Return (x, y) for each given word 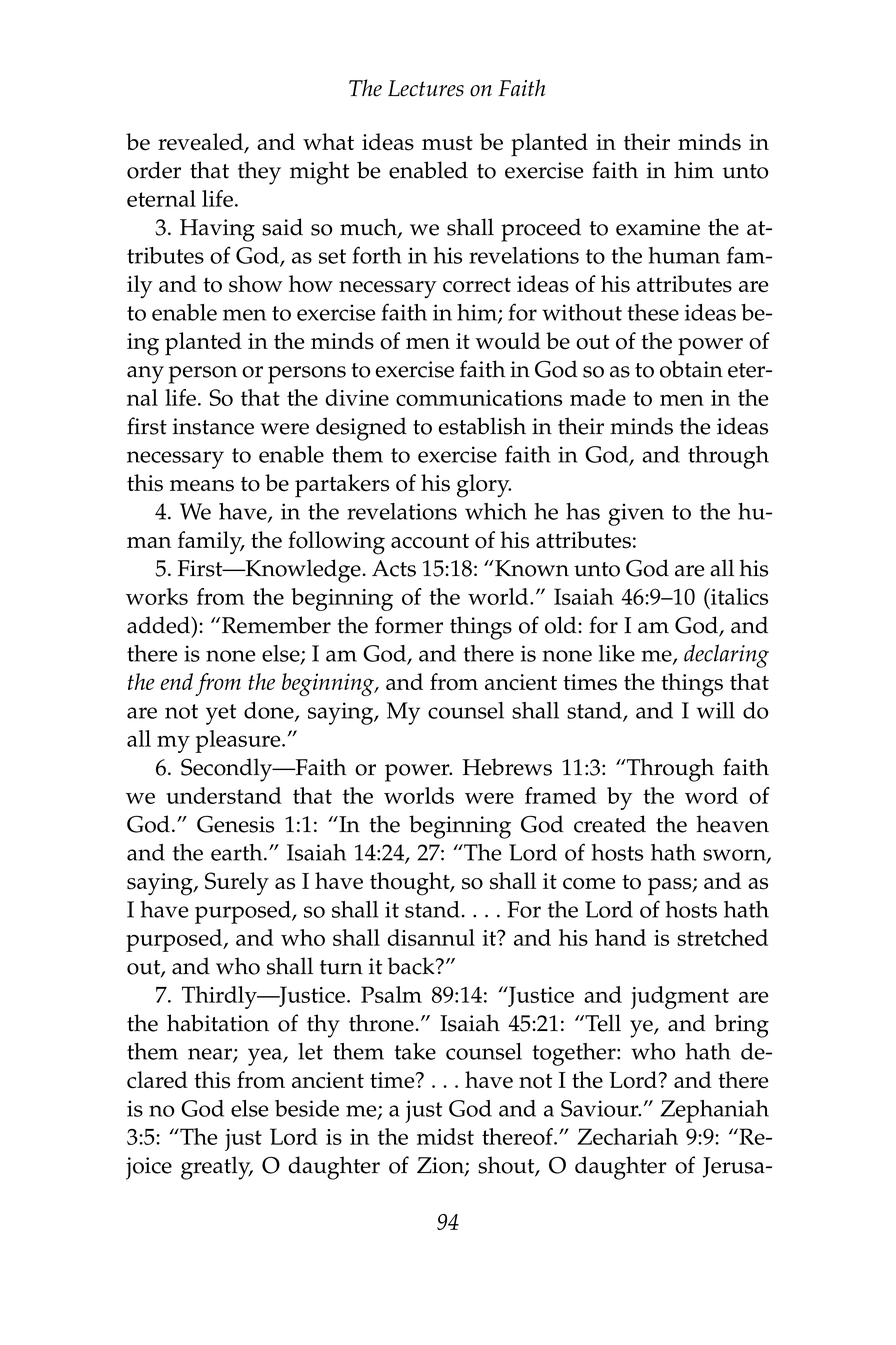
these (653, 312)
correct (477, 285)
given (636, 514)
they (259, 173)
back (412, 966)
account (430, 541)
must (447, 143)
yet (221, 714)
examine (658, 227)
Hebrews (507, 767)
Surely (237, 883)
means (202, 486)
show (256, 284)
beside (307, 1108)
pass (671, 887)
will (716, 710)
